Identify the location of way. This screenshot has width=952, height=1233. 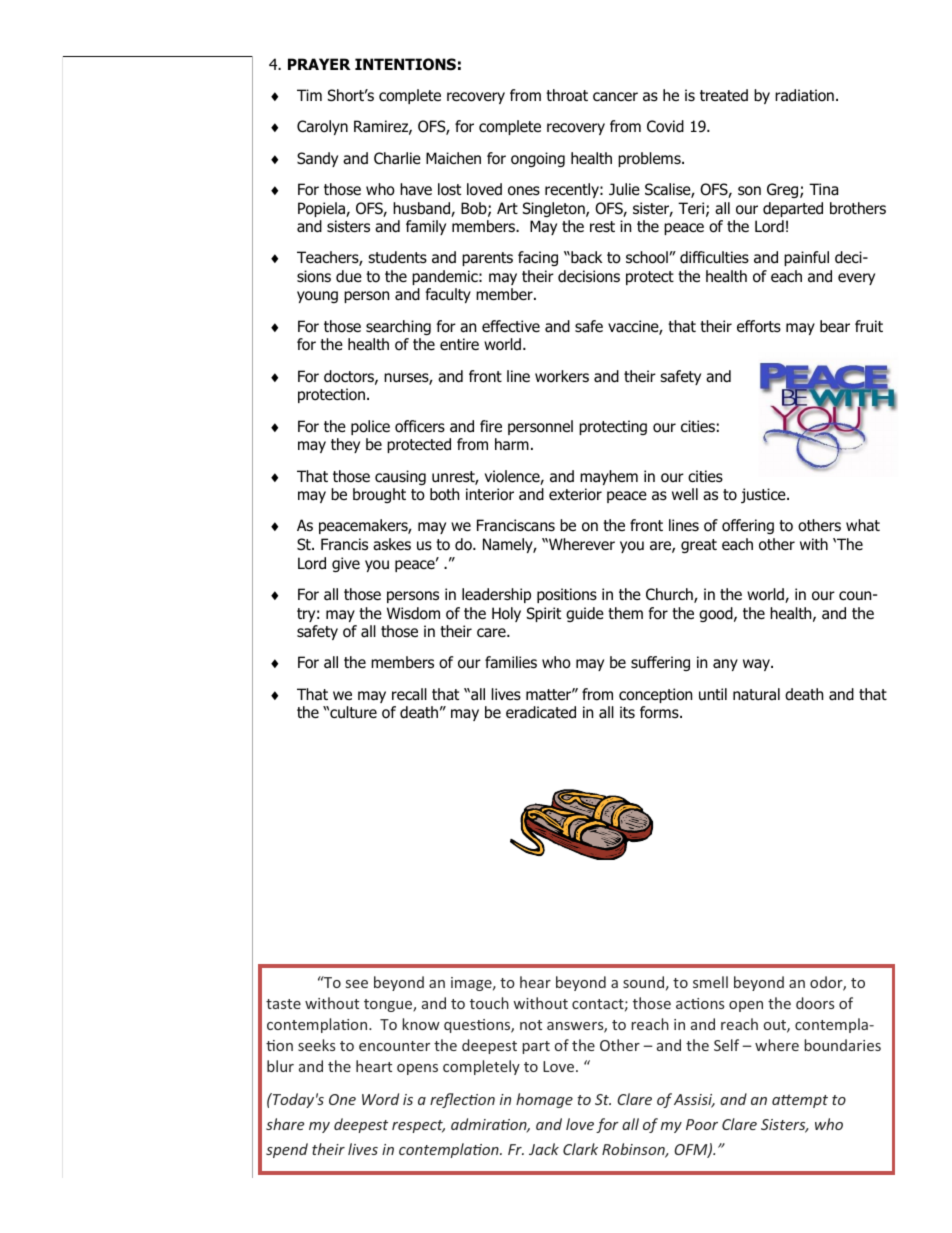
(757, 665).
